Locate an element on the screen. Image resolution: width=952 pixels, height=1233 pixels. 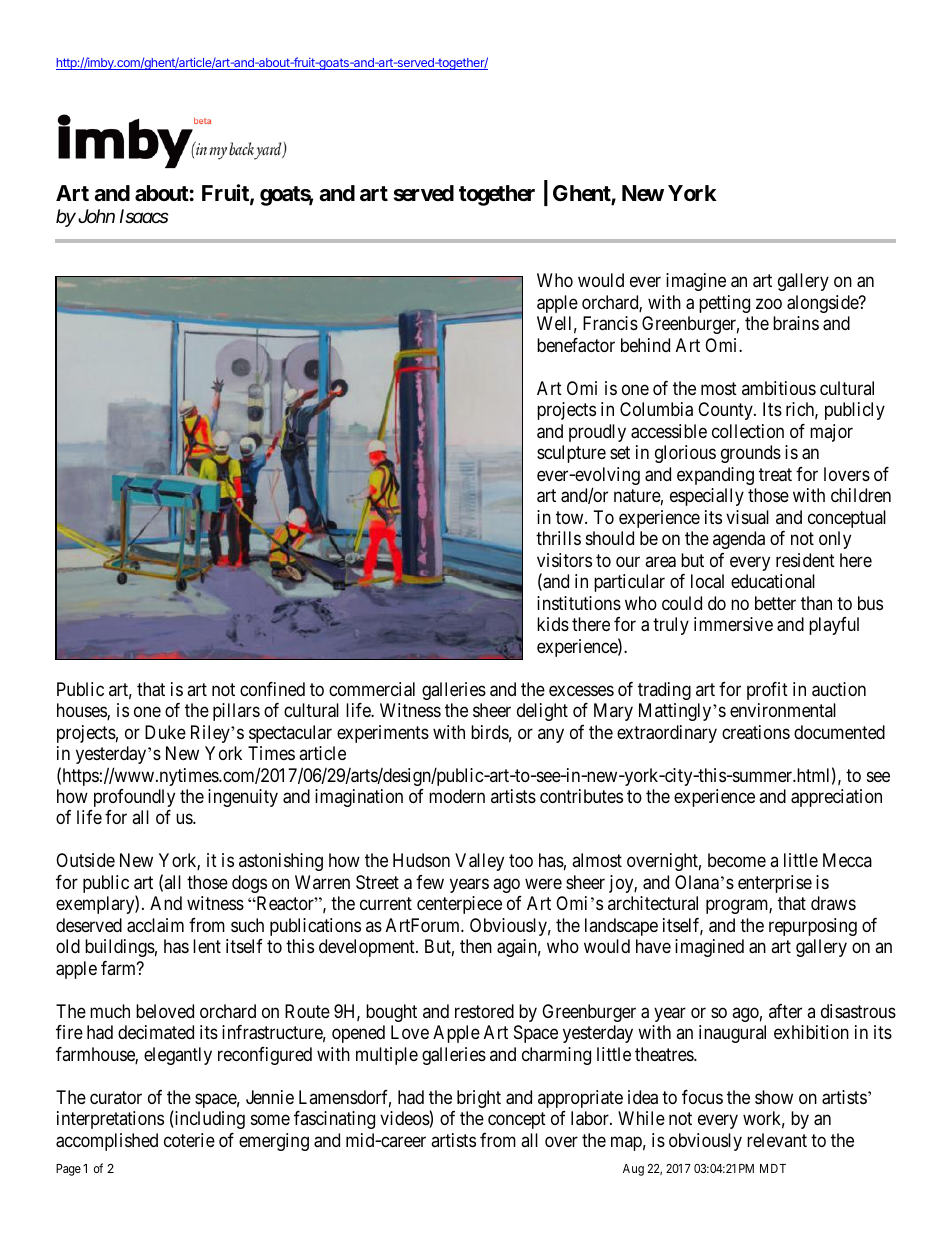
Francis is located at coordinates (610, 323).
